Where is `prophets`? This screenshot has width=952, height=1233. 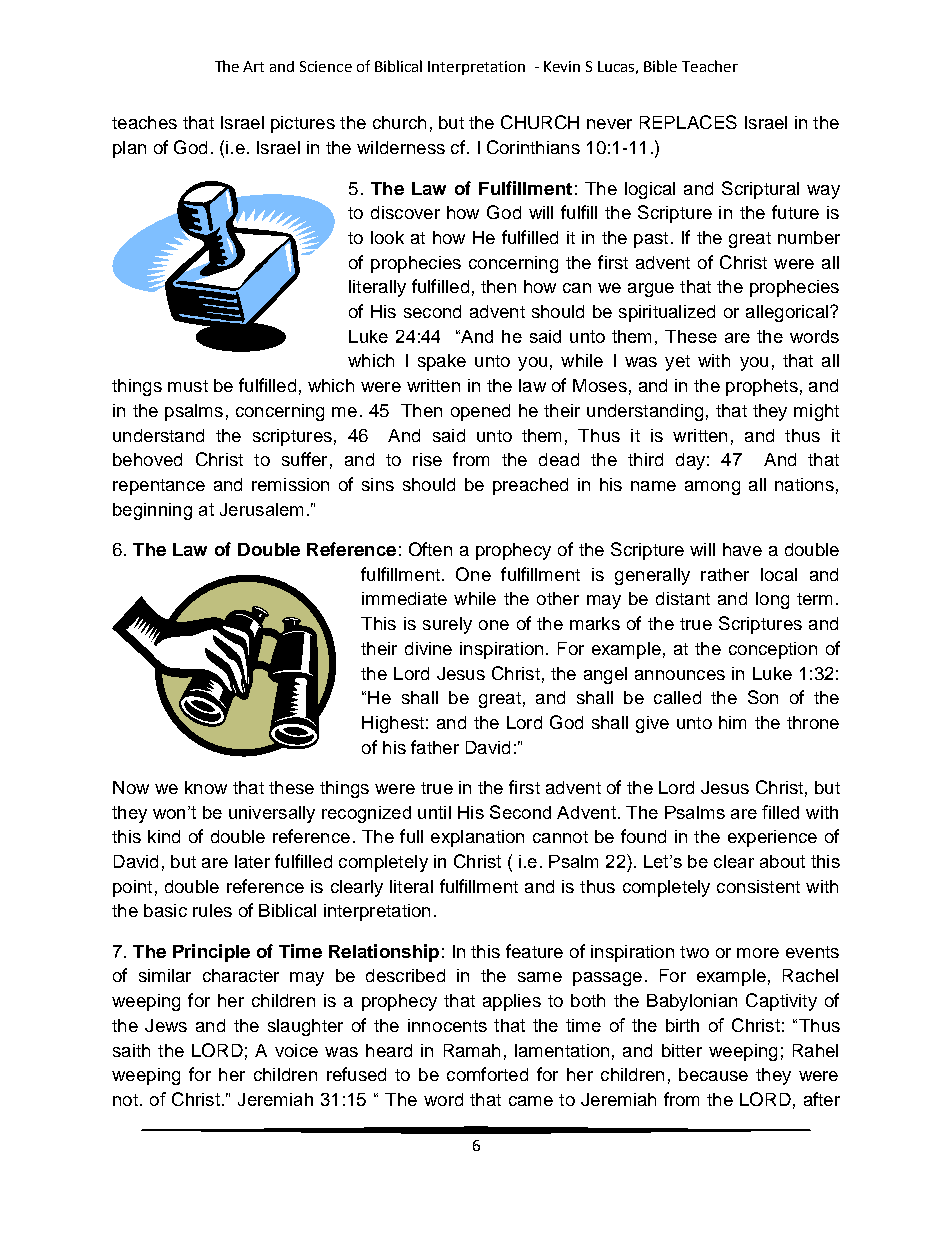
prophets is located at coordinates (762, 387).
